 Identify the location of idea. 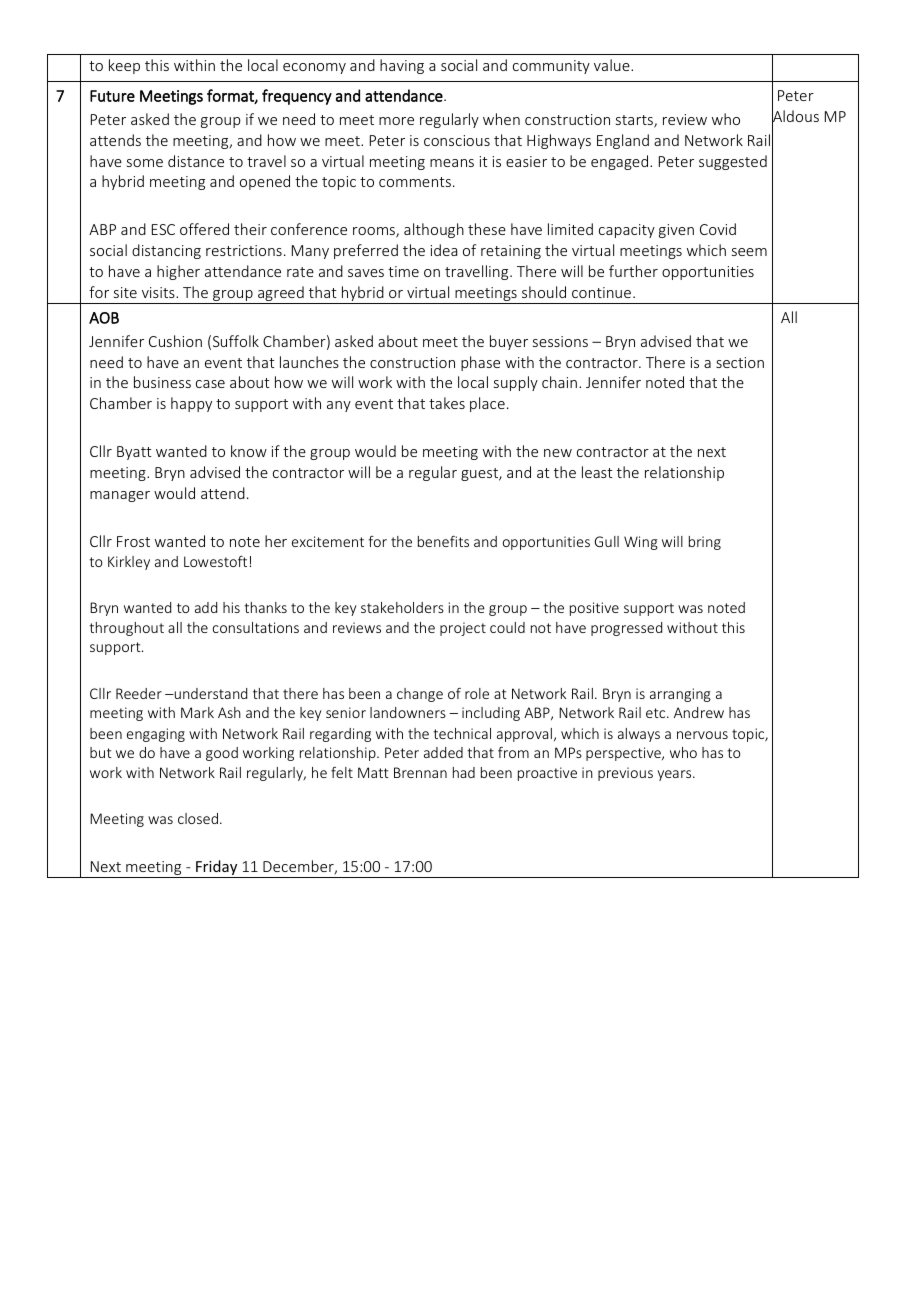
(444, 250).
